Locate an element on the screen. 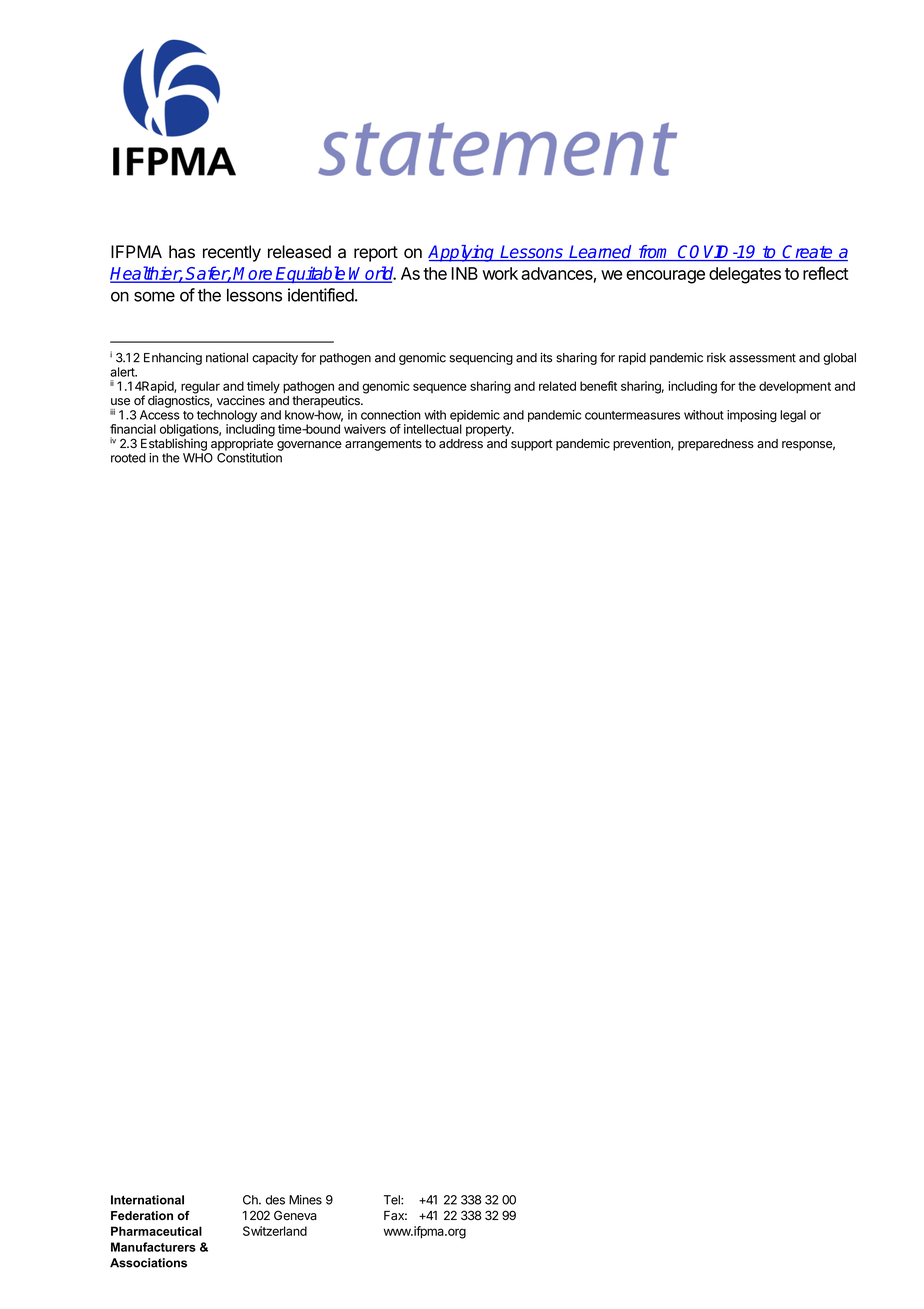  preparedness is located at coordinates (716, 445).
